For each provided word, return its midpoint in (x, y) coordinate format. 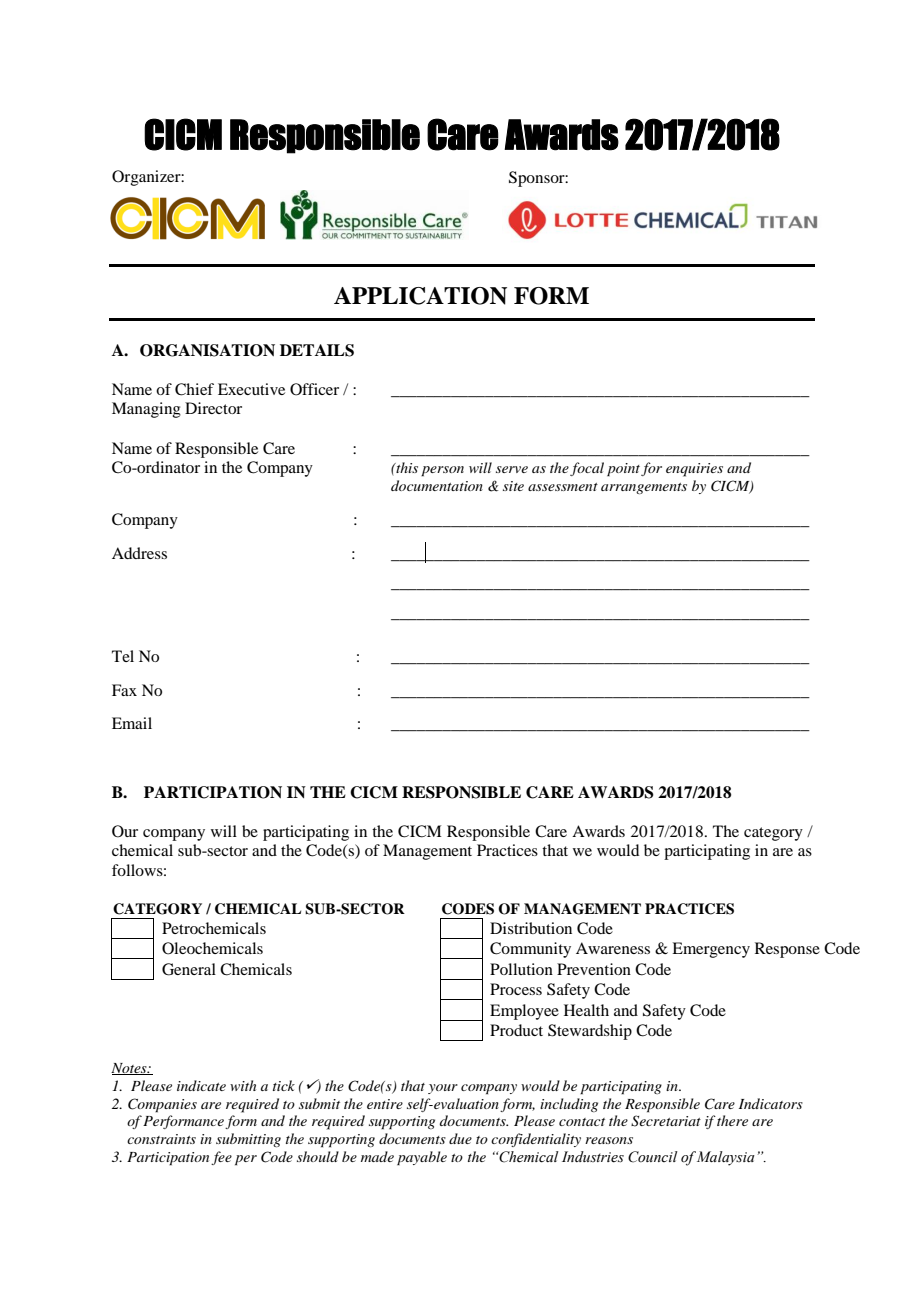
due (460, 1138)
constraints (161, 1139)
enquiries (694, 470)
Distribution (531, 928)
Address (139, 553)
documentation (437, 485)
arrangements (644, 488)
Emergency (711, 950)
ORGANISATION (207, 350)
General (189, 969)
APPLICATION (420, 296)
